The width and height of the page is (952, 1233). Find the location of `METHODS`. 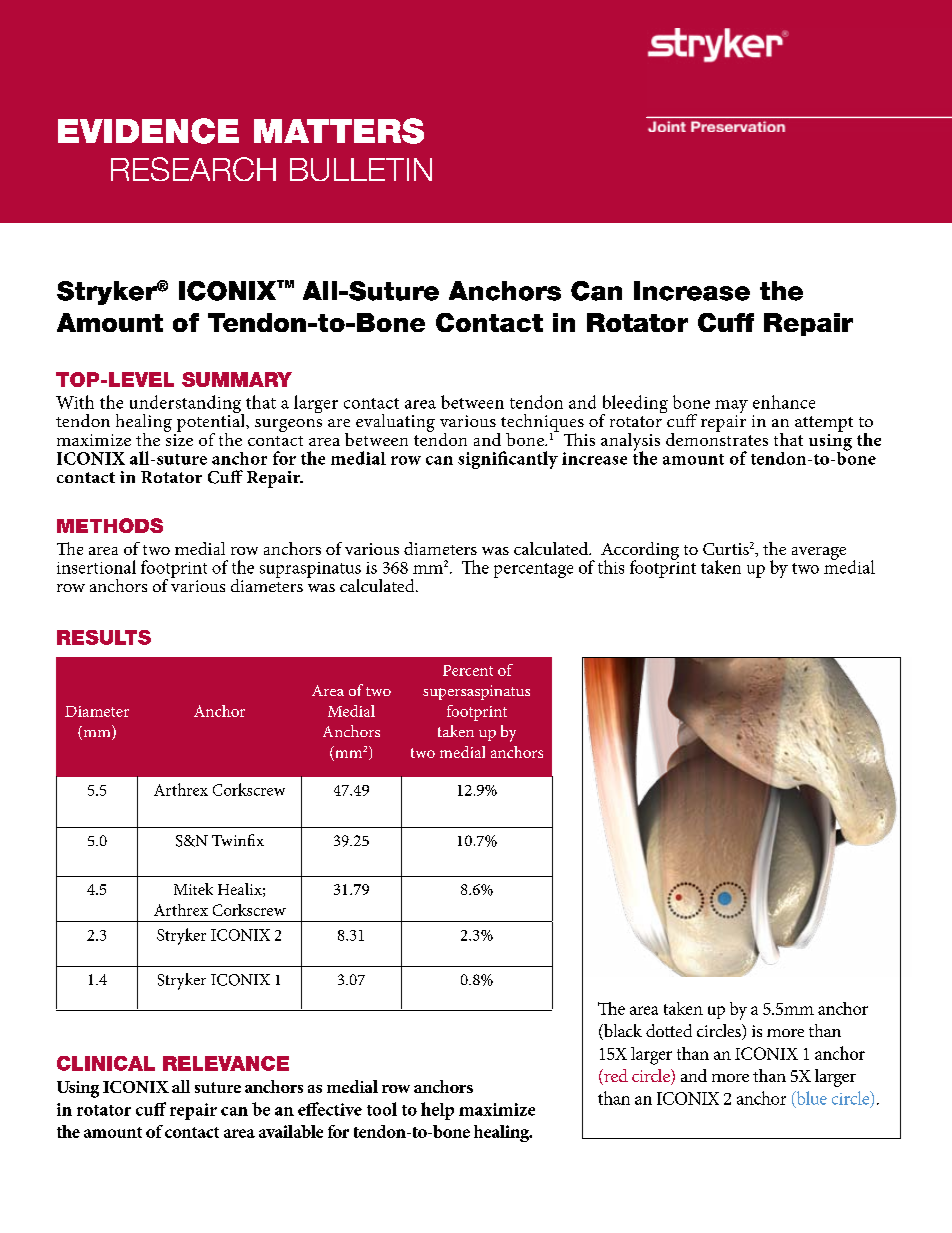

METHODS is located at coordinates (110, 525).
